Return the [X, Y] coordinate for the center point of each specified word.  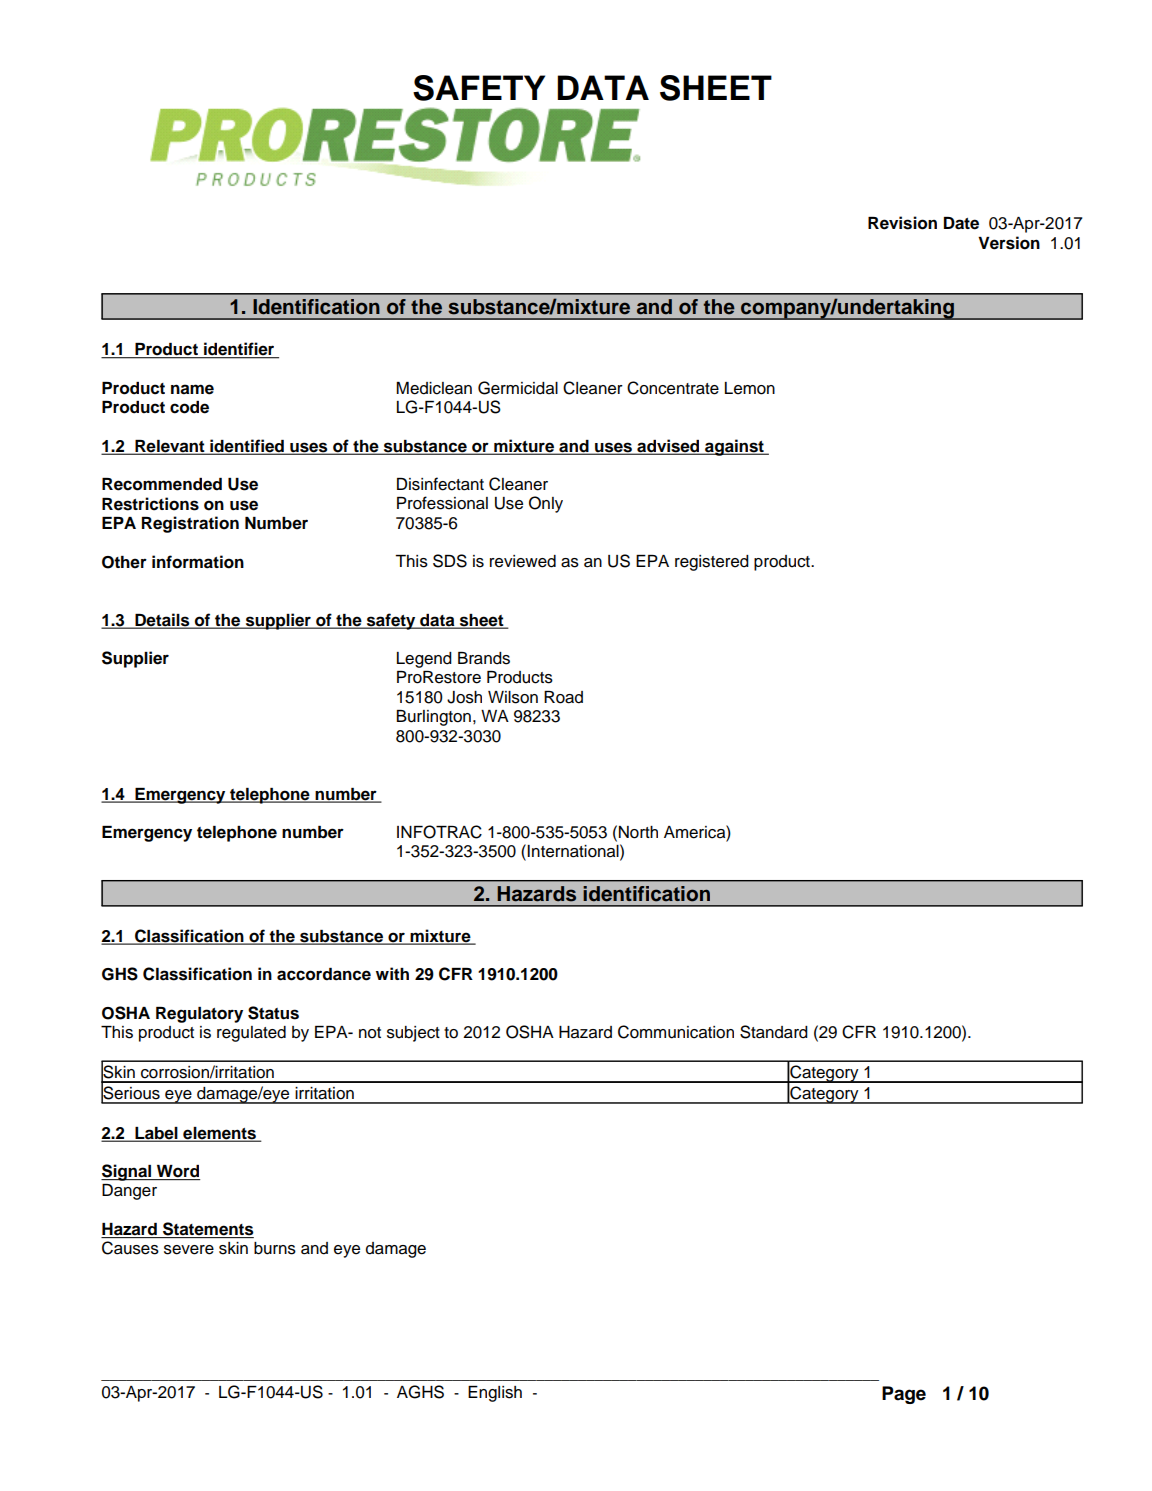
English [495, 1394]
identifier [239, 350]
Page [904, 1395]
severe [189, 1250]
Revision [902, 223]
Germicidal [518, 388]
